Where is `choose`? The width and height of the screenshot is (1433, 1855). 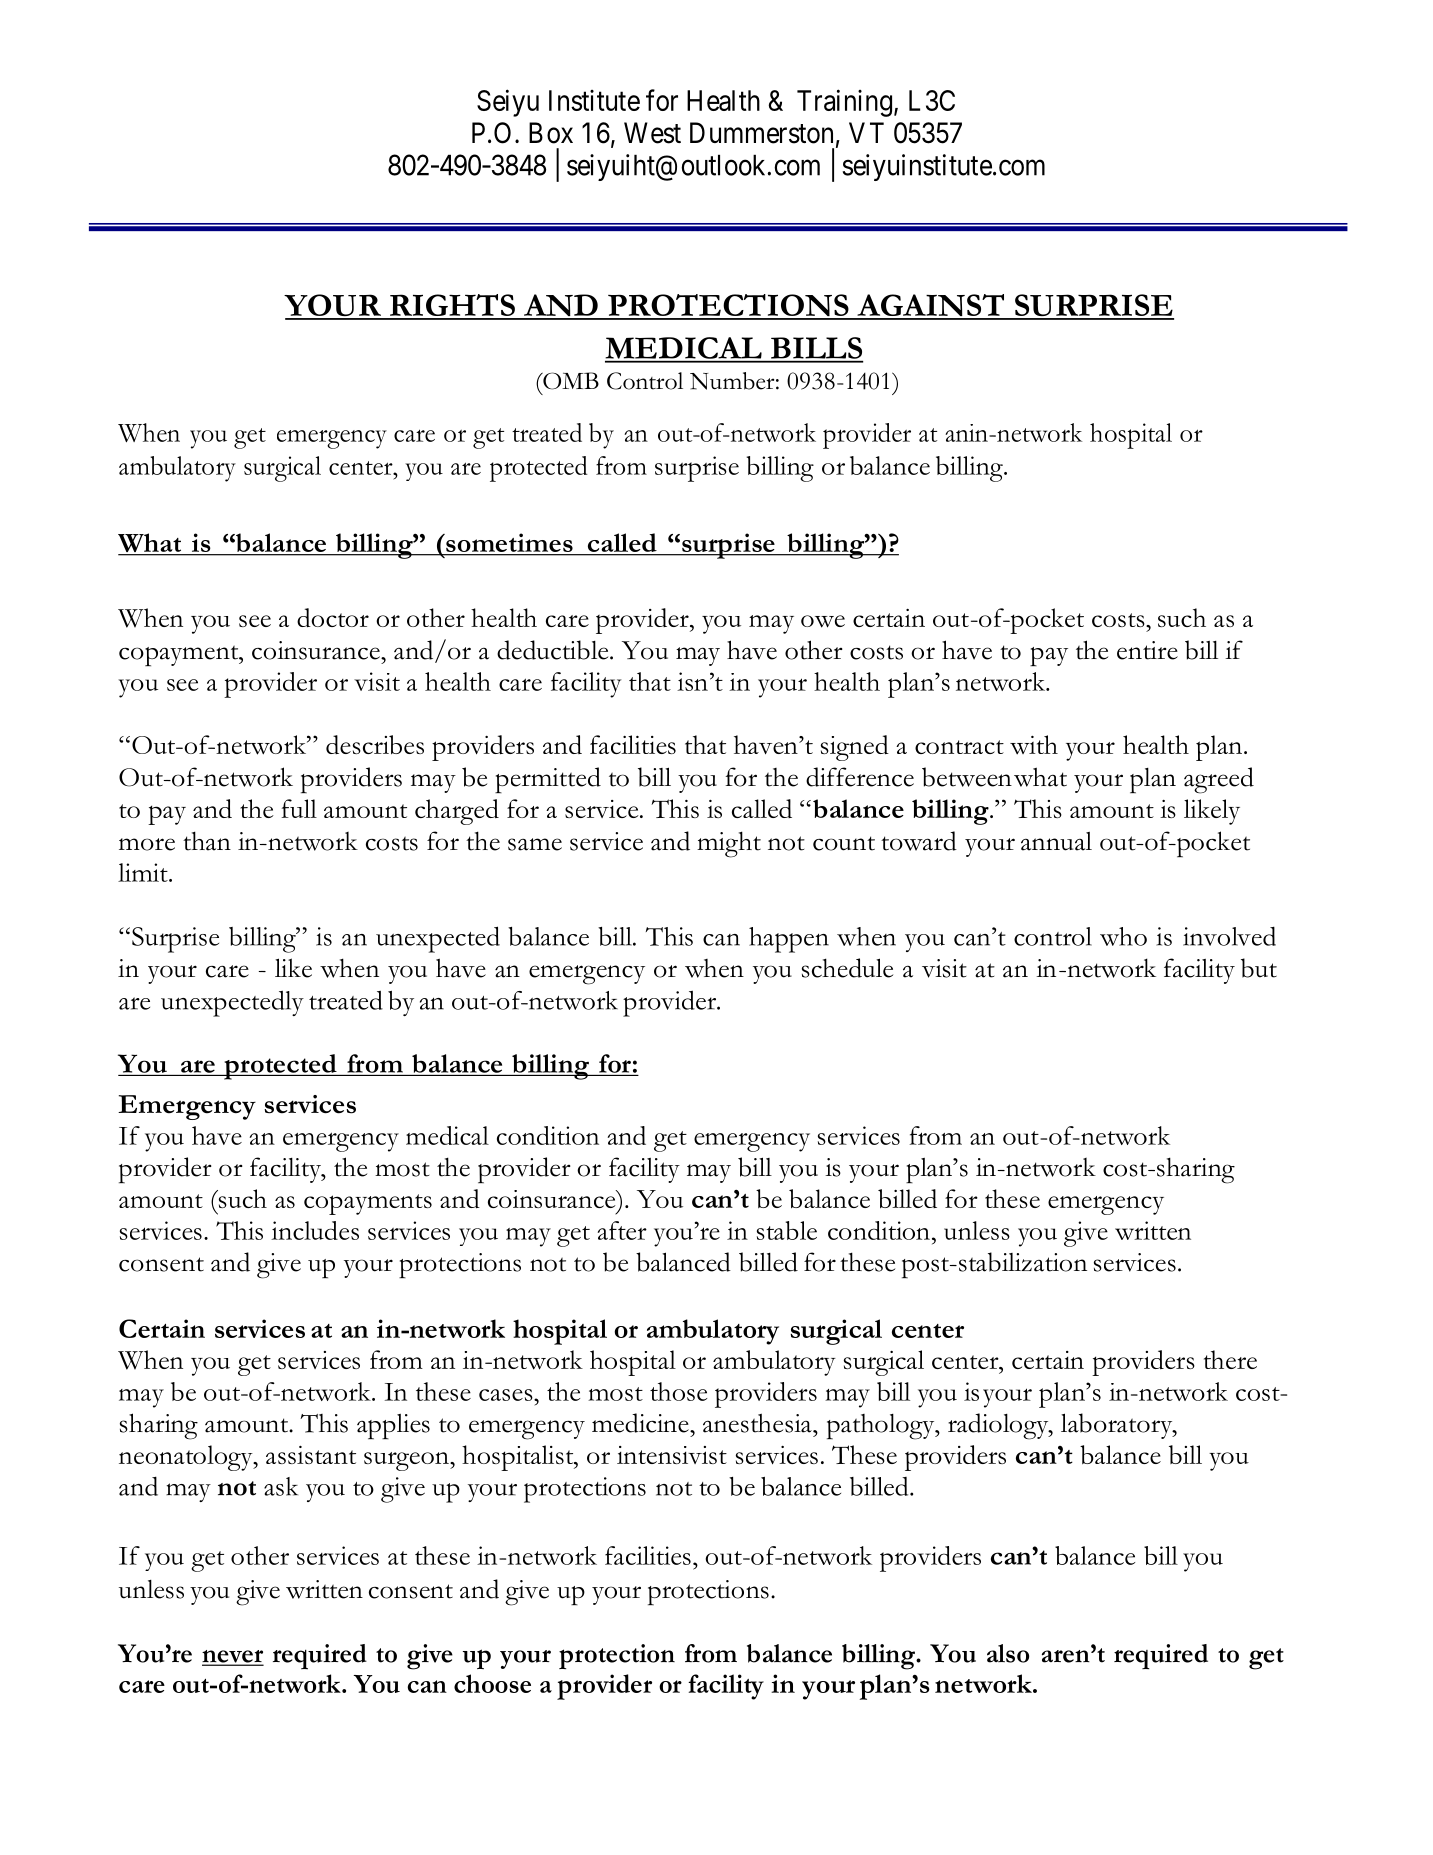 choose is located at coordinates (492, 1683).
